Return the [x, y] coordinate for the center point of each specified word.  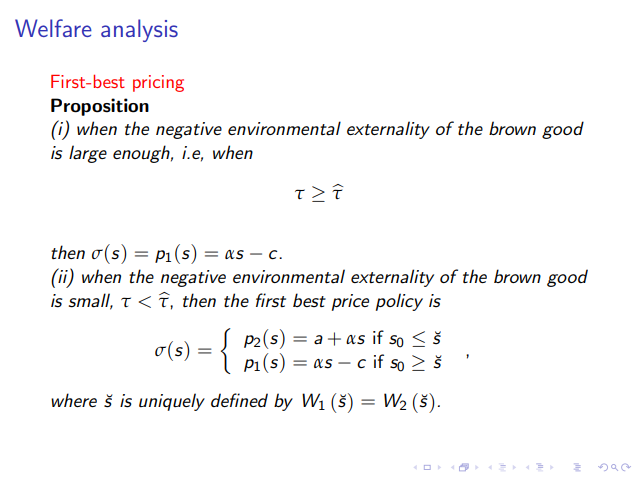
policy [399, 302]
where [74, 400]
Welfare [53, 28]
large [88, 154]
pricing [158, 83]
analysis [139, 30]
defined [239, 400]
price [350, 302]
